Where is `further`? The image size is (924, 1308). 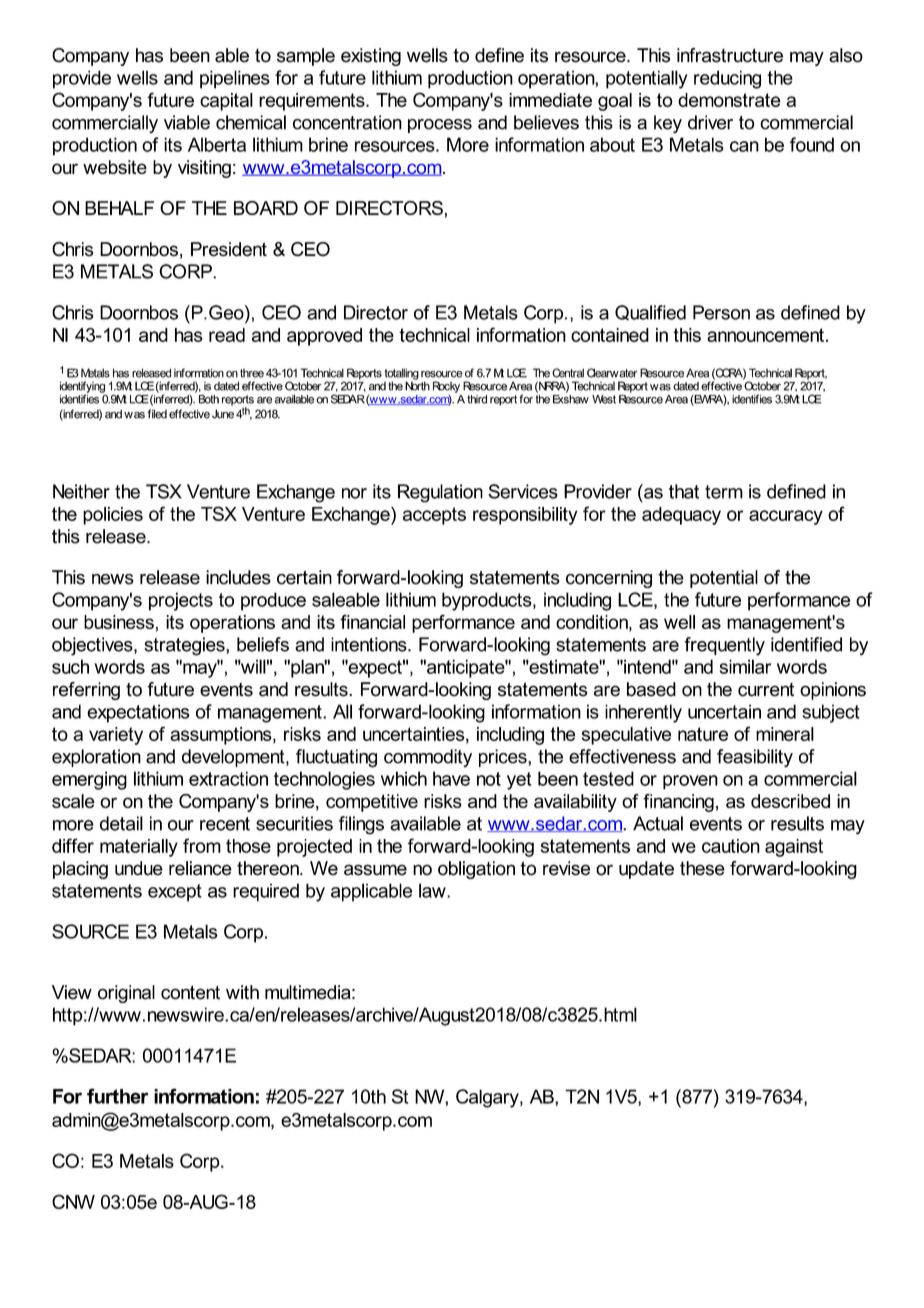
further is located at coordinates (117, 1096).
